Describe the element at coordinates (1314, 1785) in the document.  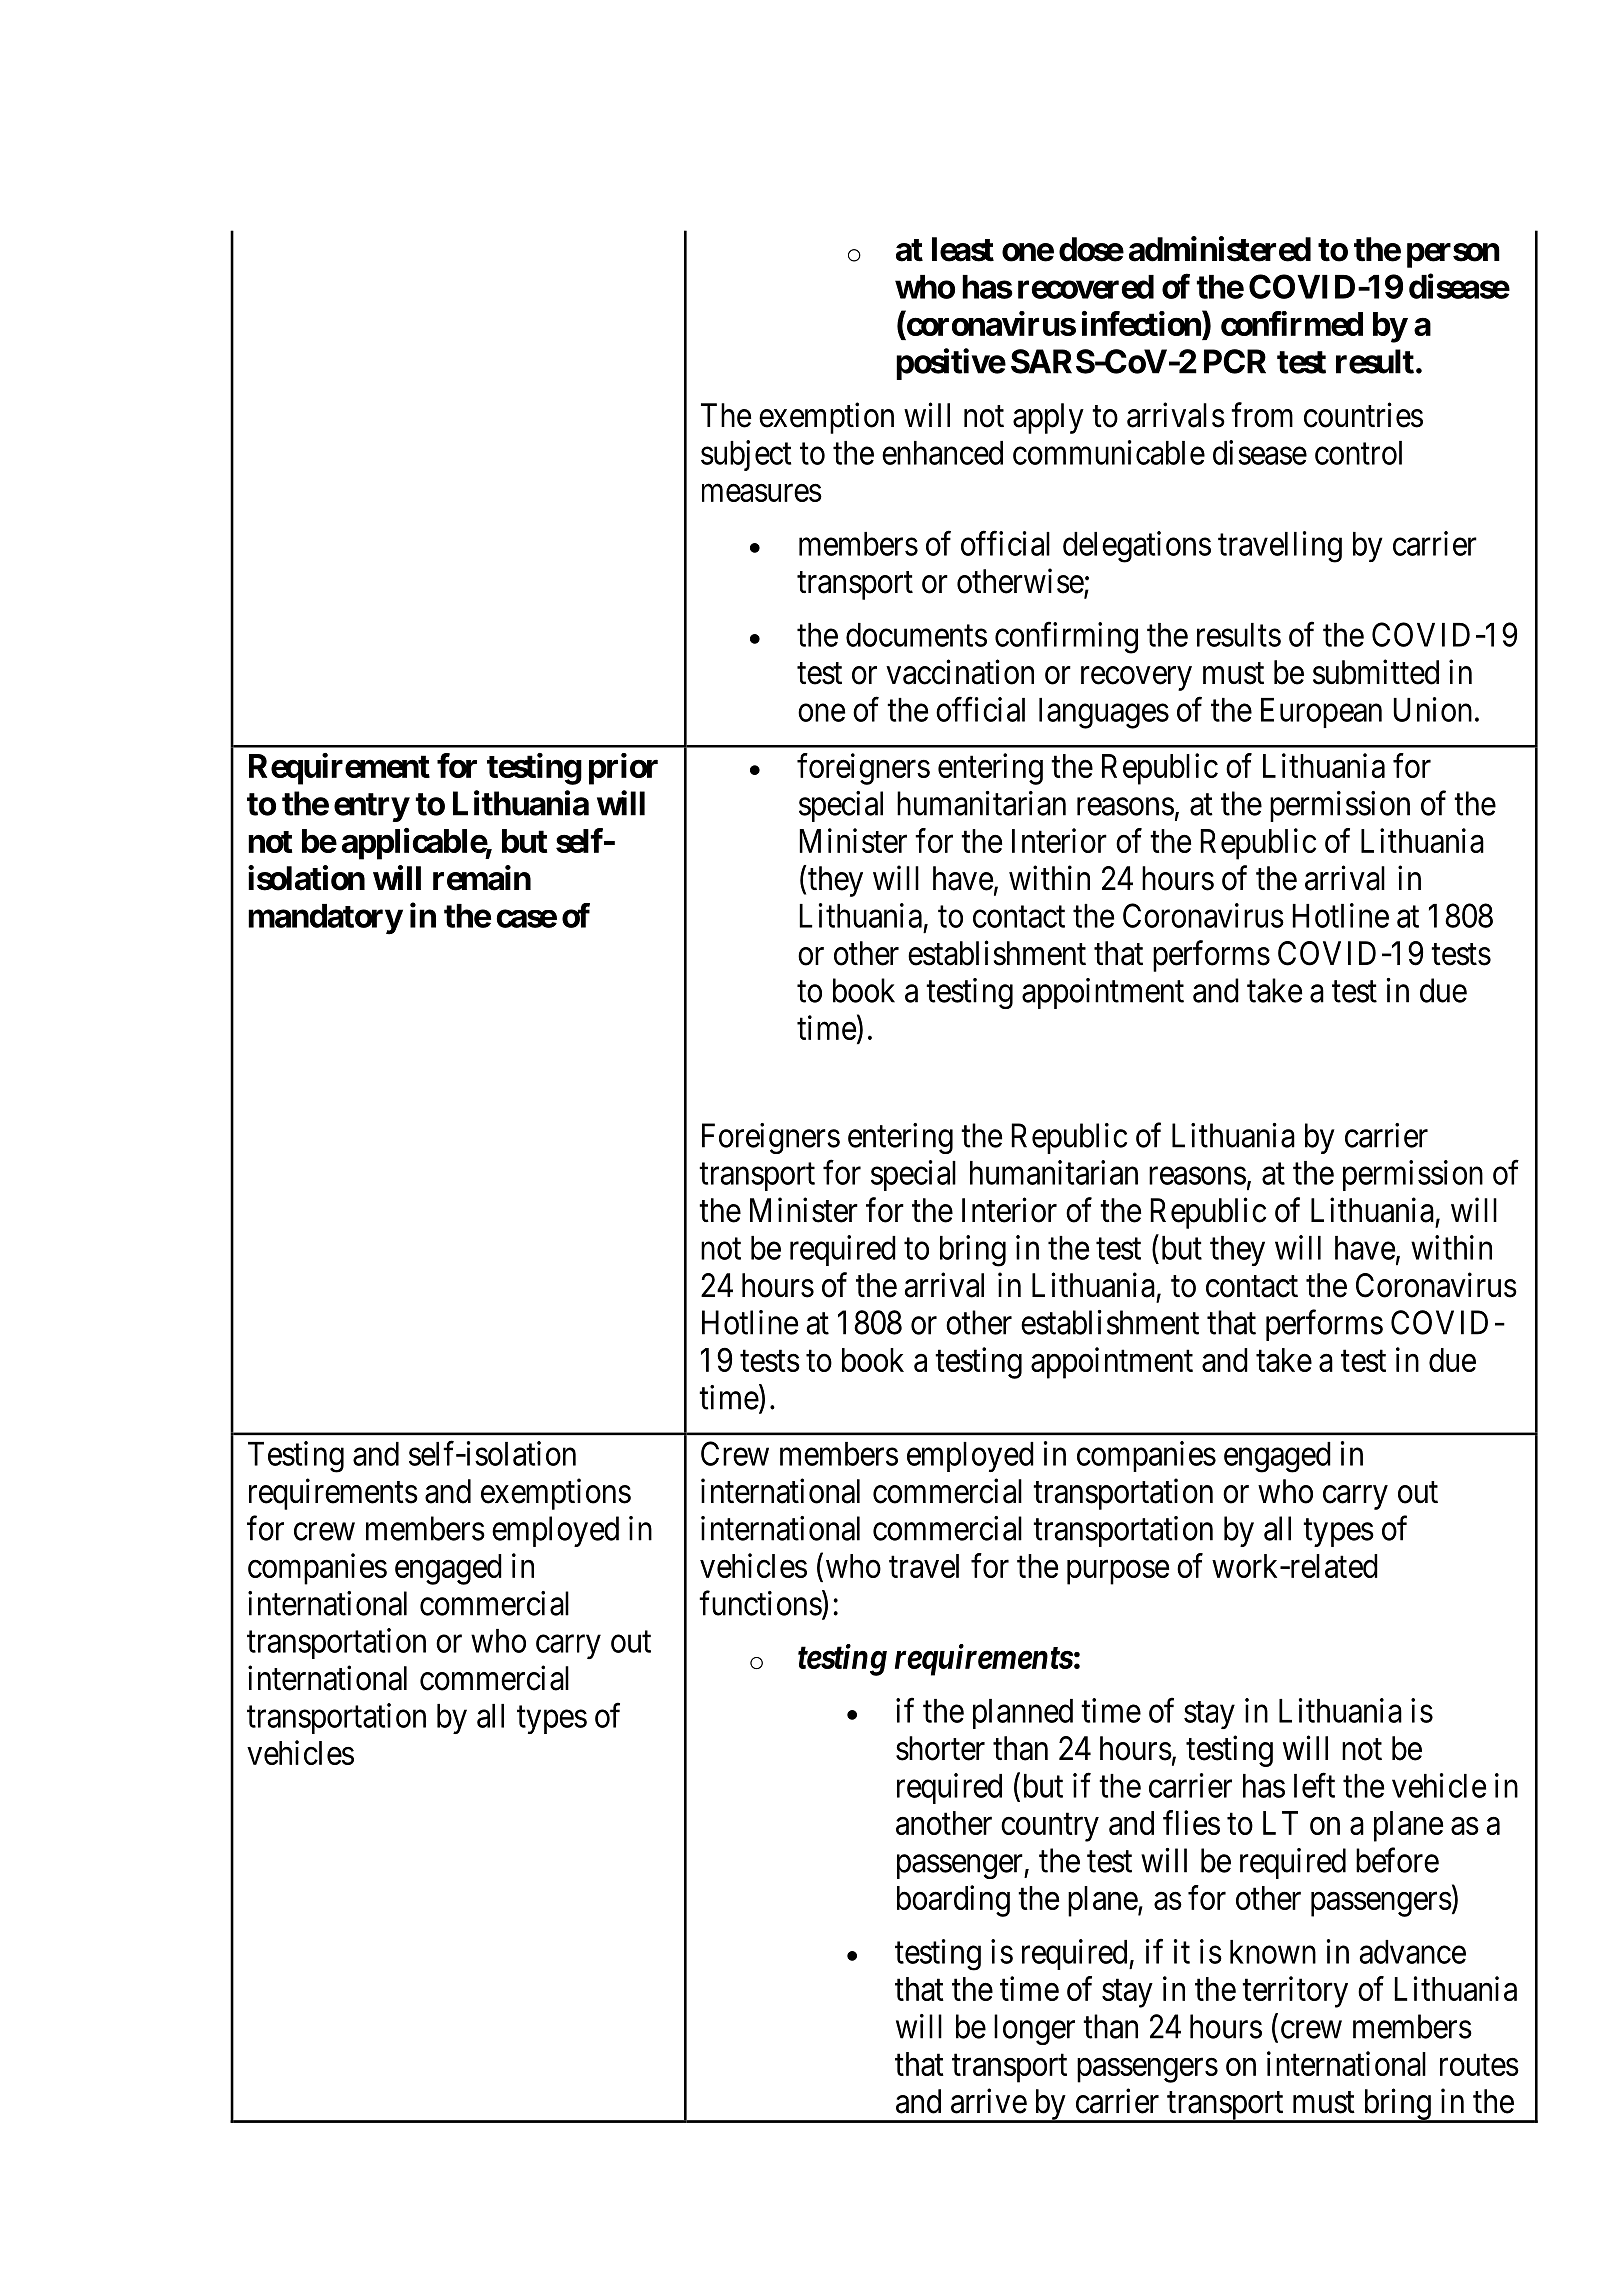
I see `left` at that location.
